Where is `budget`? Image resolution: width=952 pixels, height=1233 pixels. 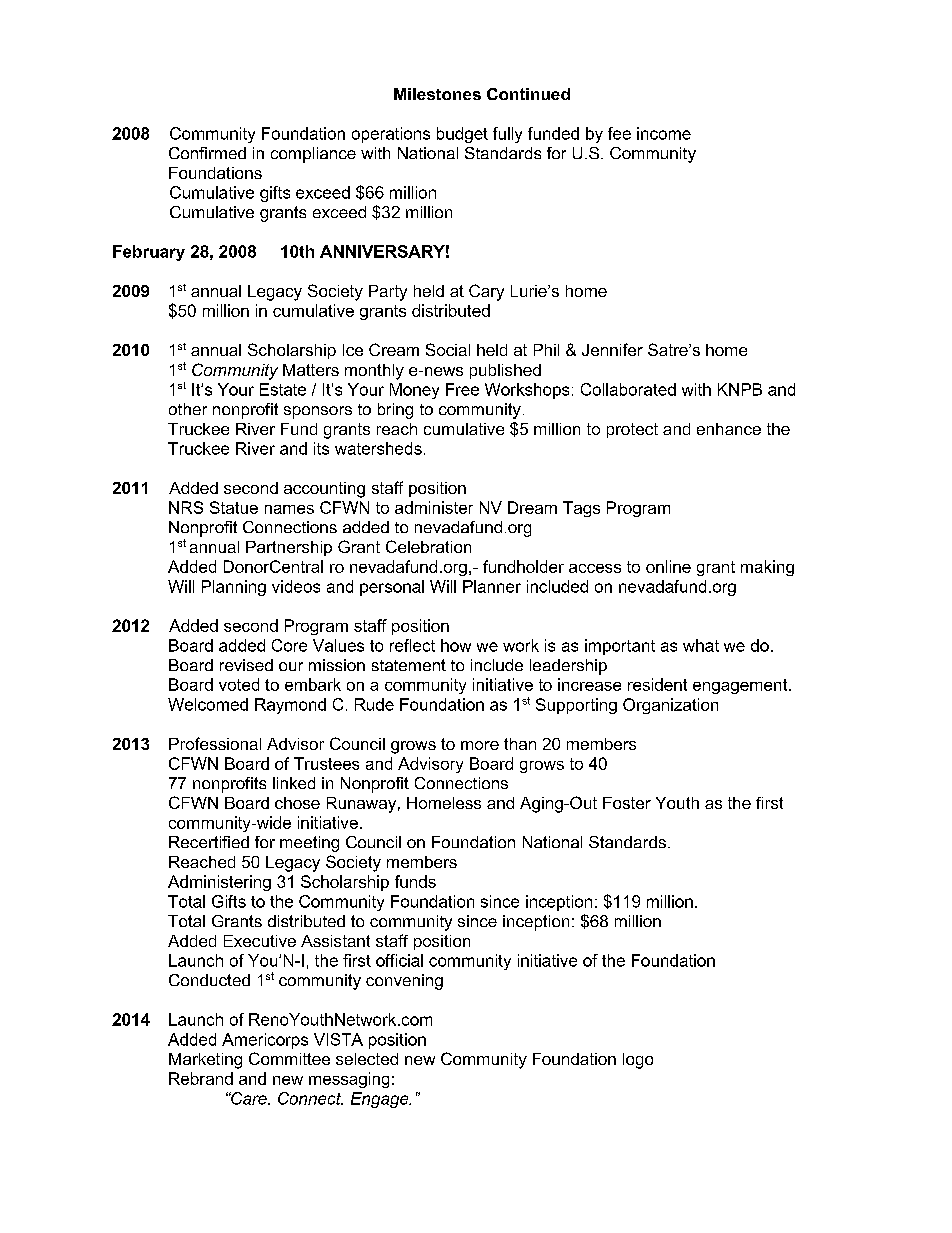
budget is located at coordinates (462, 135).
